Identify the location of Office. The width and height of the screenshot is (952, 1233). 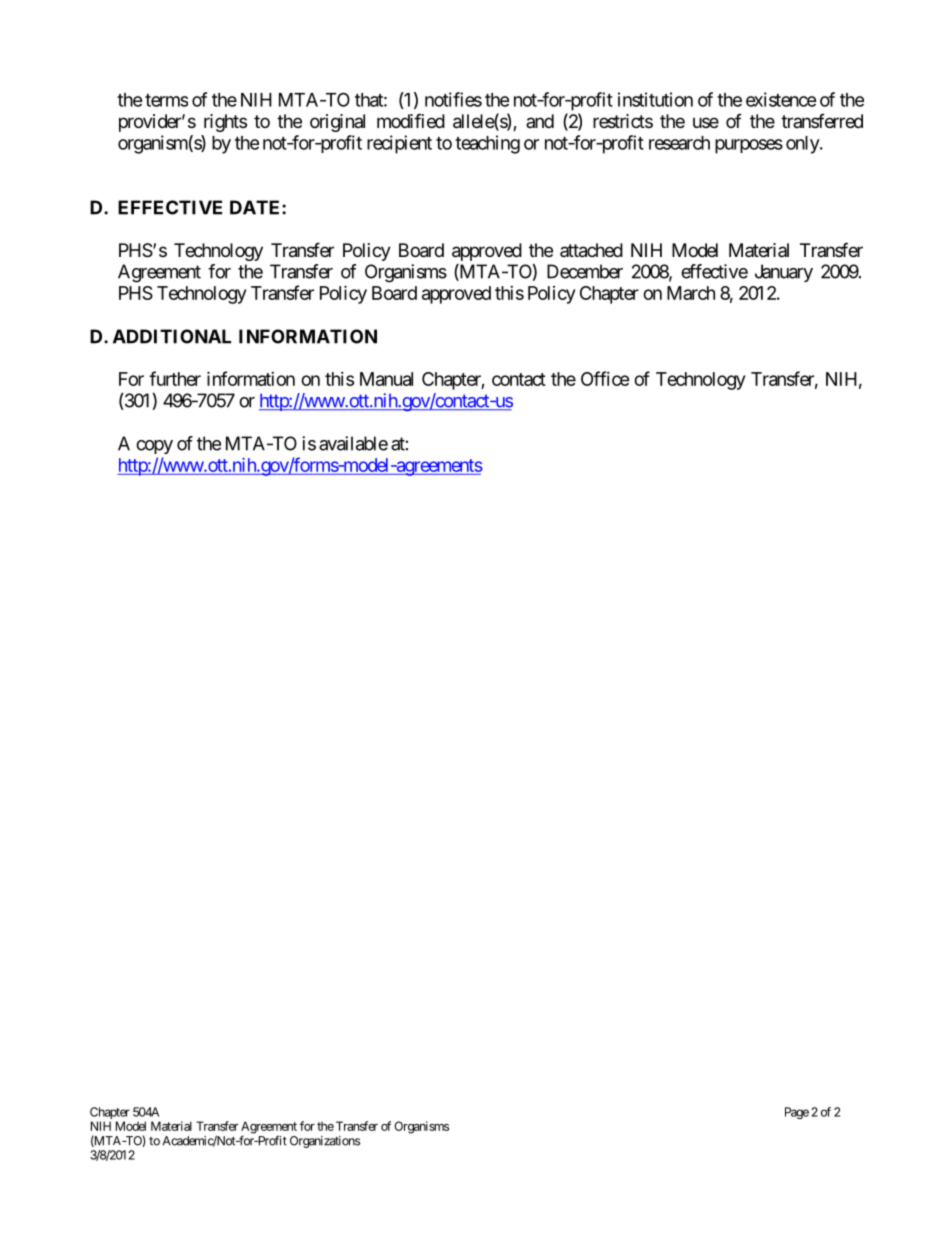
(605, 378).
